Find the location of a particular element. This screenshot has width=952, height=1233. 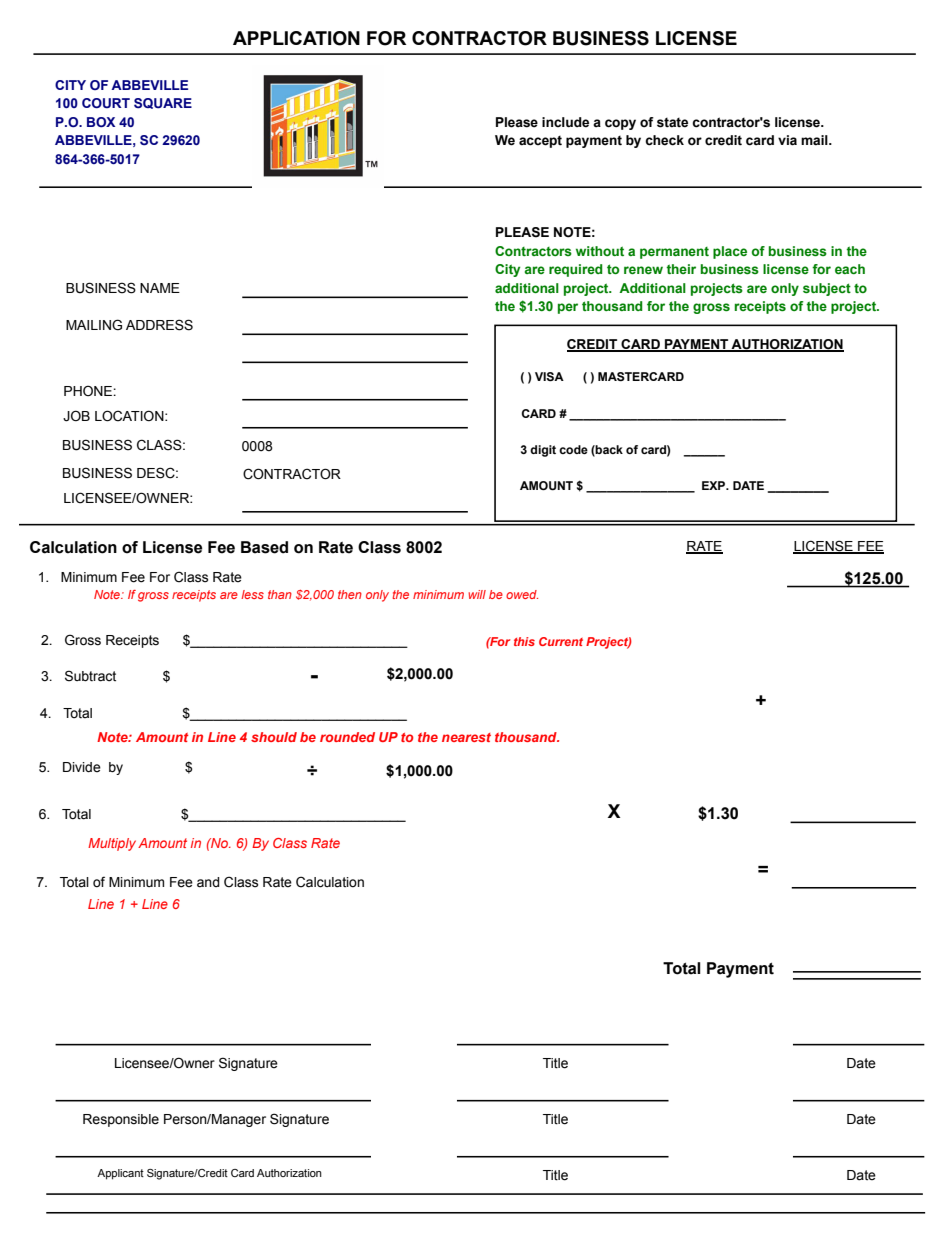

SQUARE is located at coordinates (163, 103).
